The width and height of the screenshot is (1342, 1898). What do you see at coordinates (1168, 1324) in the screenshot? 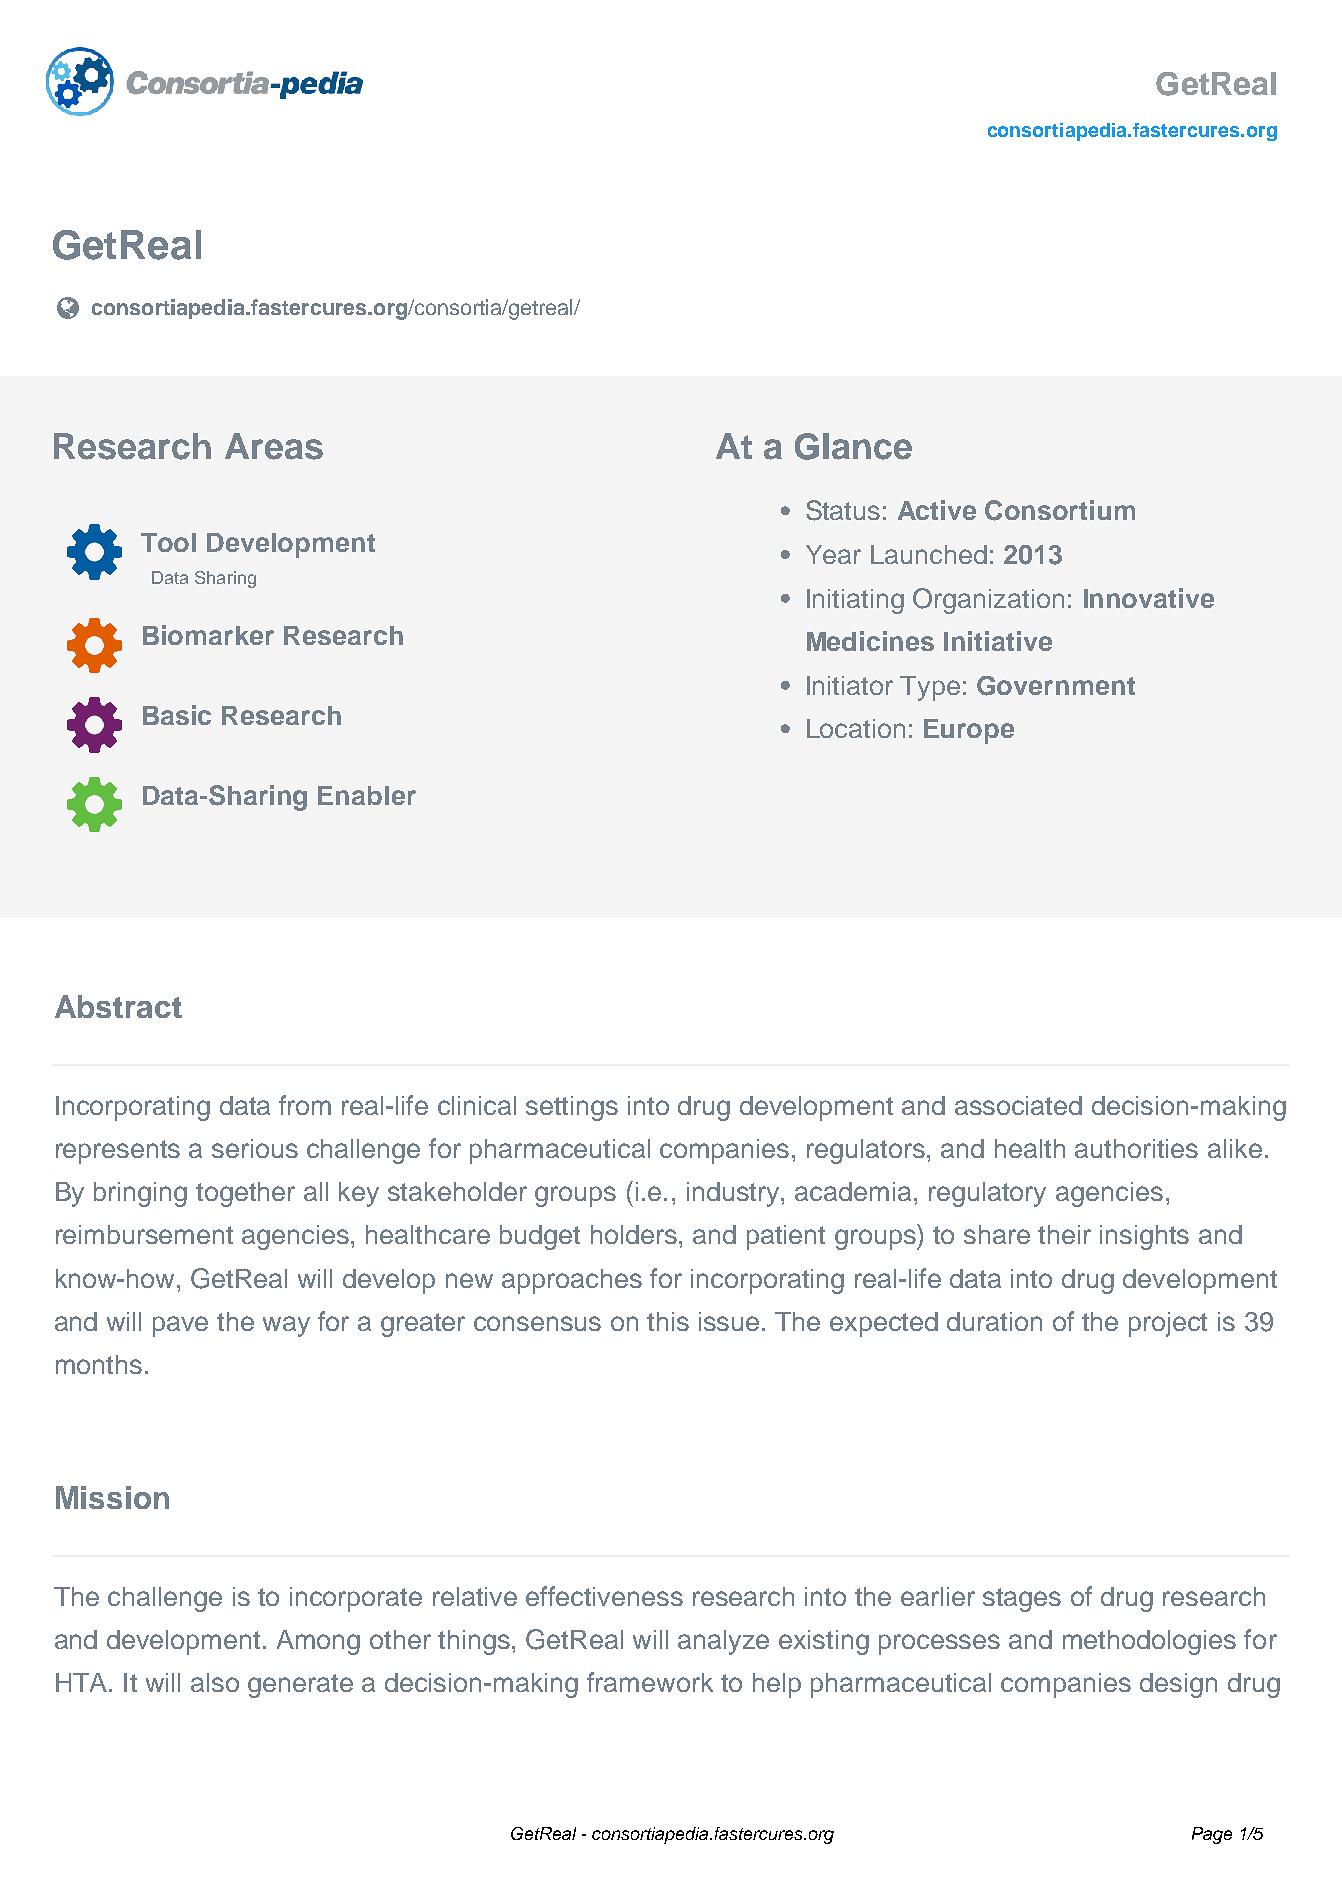
I see `project` at bounding box center [1168, 1324].
